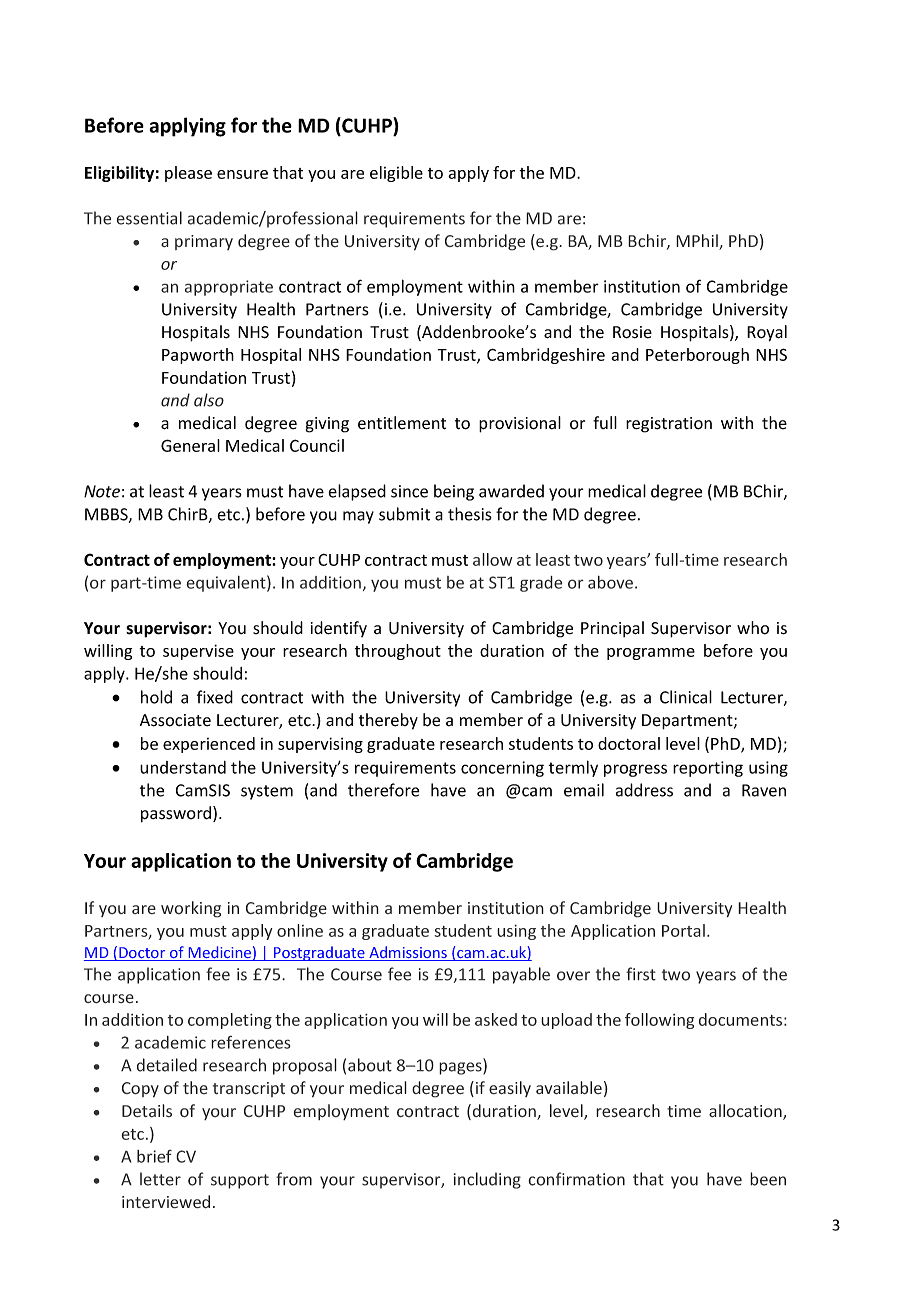  Describe the element at coordinates (768, 1179) in the screenshot. I see `been` at that location.
